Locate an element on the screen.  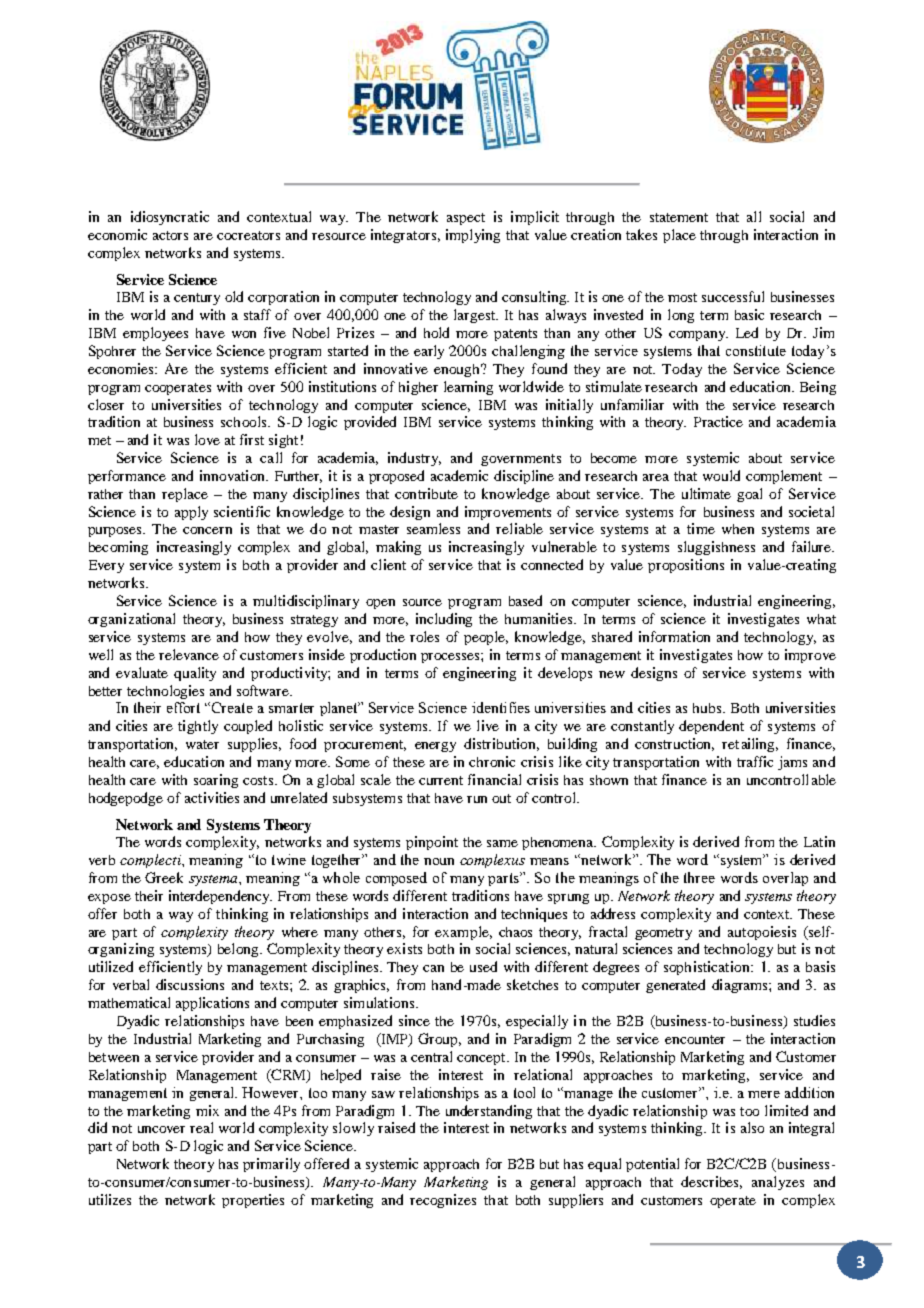
analyzes is located at coordinates (778, 1183).
